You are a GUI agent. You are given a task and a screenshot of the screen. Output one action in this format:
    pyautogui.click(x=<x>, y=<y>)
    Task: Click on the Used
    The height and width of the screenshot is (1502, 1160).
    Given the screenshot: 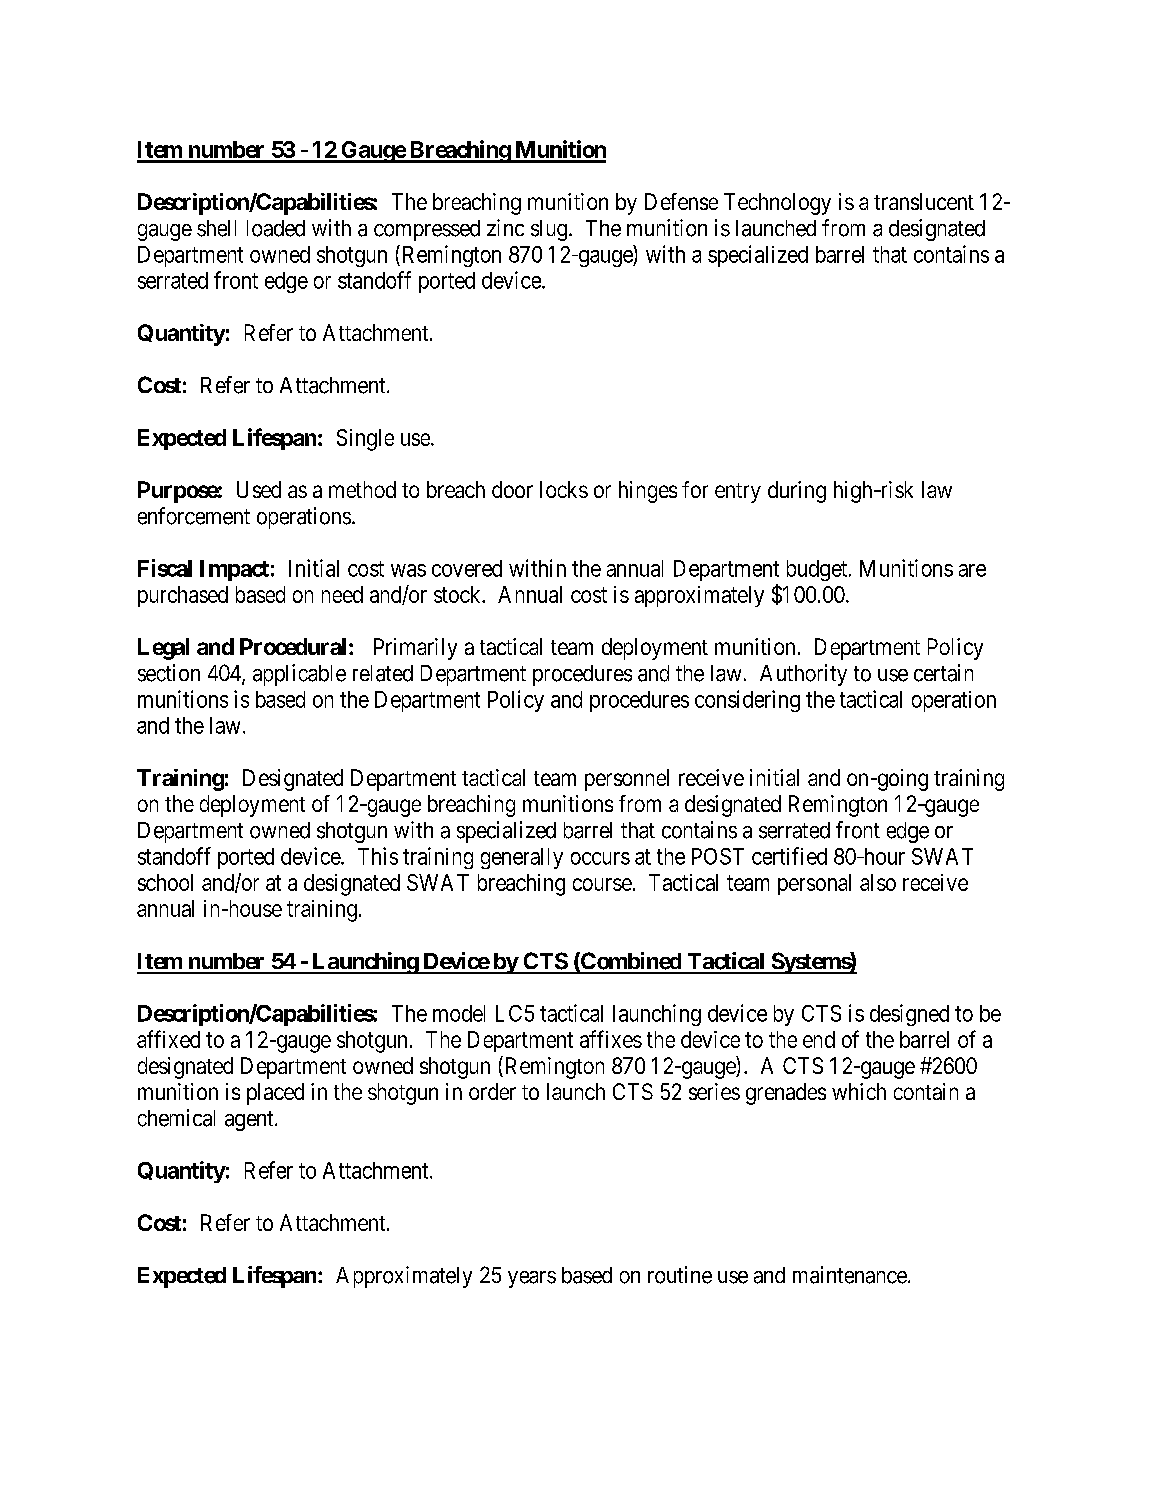 What is the action you would take?
    pyautogui.click(x=259, y=489)
